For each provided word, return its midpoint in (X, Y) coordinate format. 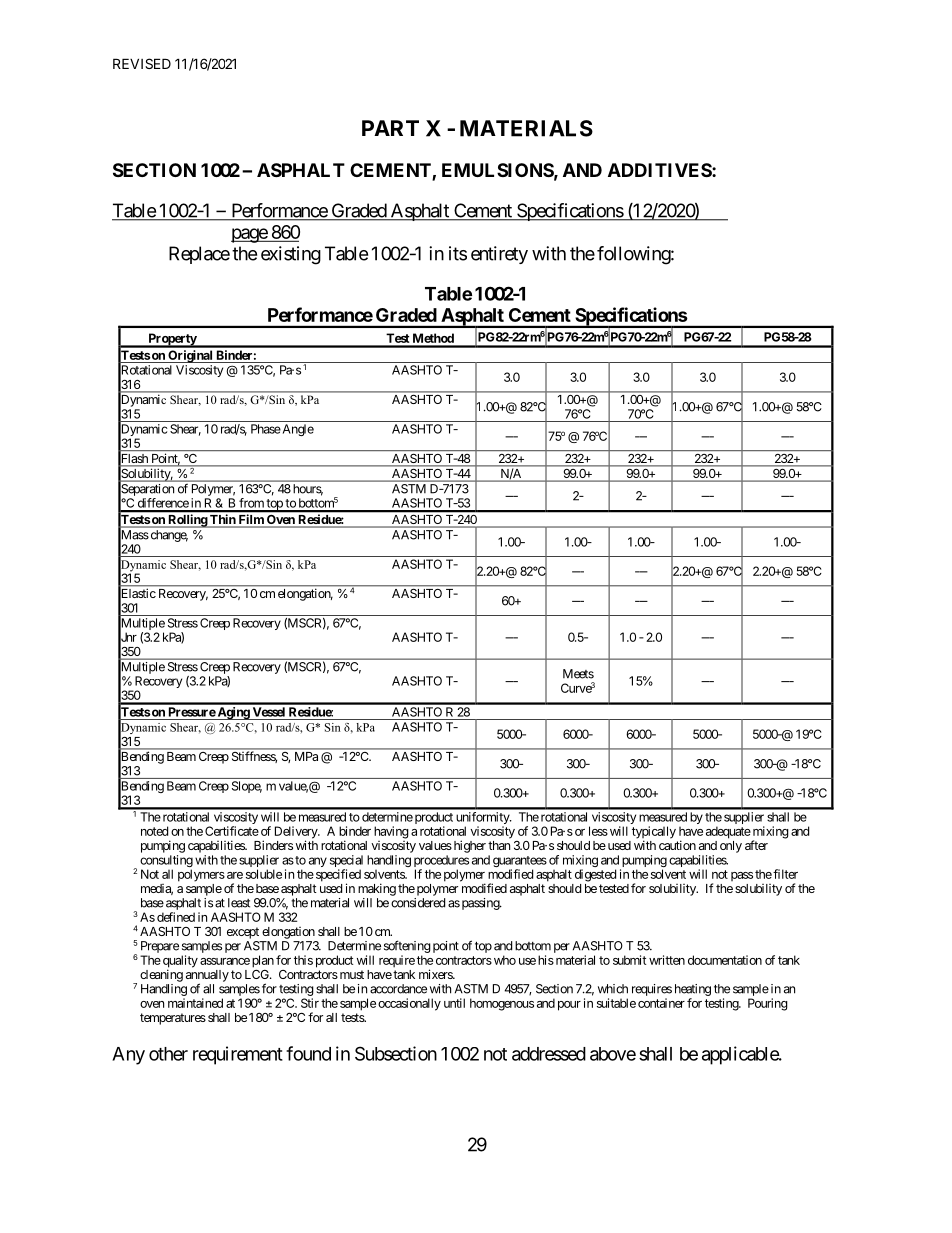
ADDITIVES (660, 170)
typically (654, 833)
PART (390, 128)
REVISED (142, 63)
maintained (195, 1003)
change (168, 536)
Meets (578, 674)
